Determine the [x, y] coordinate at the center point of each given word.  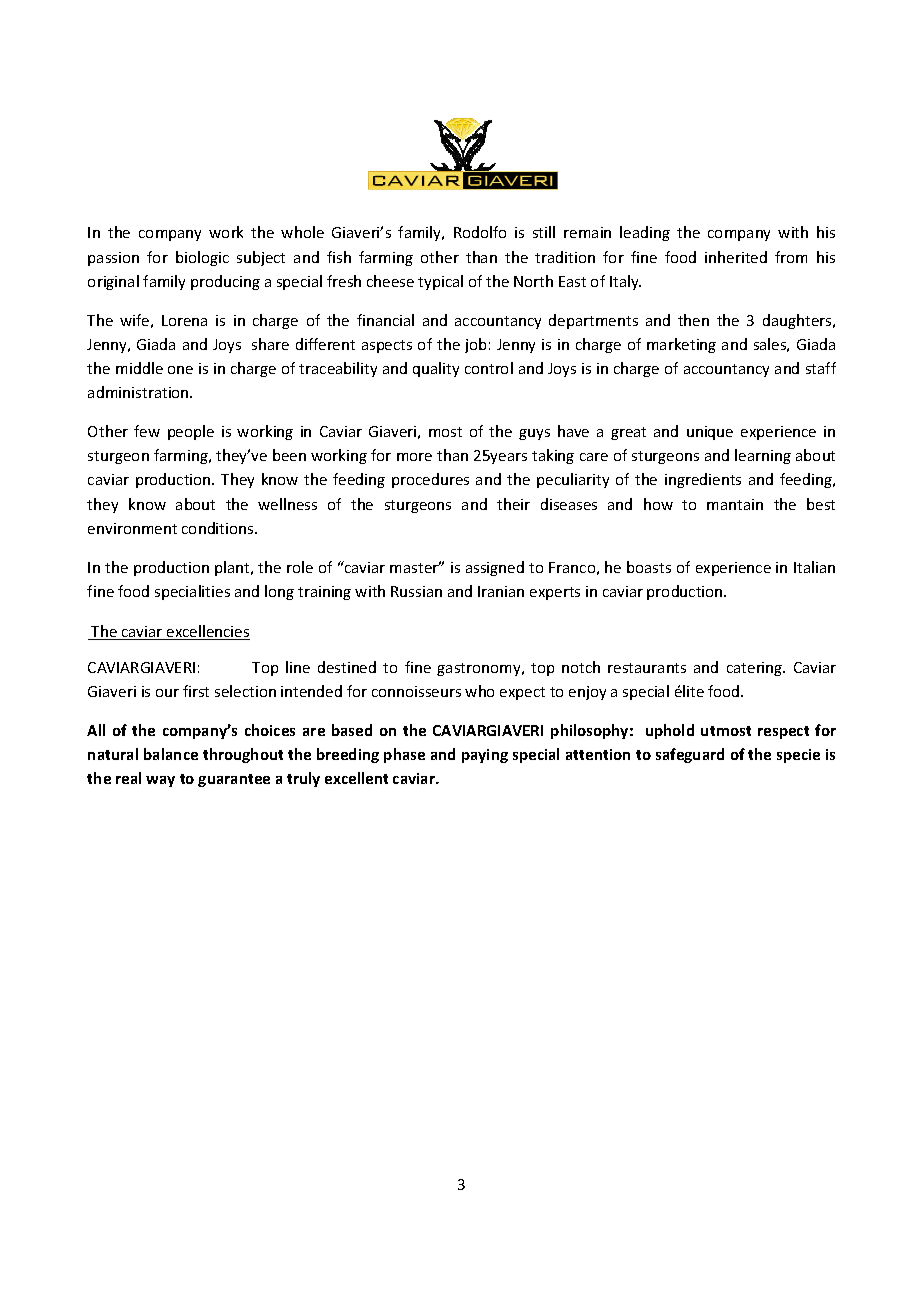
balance [171, 754]
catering [756, 669]
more [414, 457]
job [475, 345]
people [191, 432]
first [196, 691]
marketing [681, 345]
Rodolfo [480, 232]
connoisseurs [416, 691]
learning [763, 456]
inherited [736, 257]
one [180, 370]
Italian [814, 567]
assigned [495, 568]
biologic [202, 258]
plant [233, 568]
